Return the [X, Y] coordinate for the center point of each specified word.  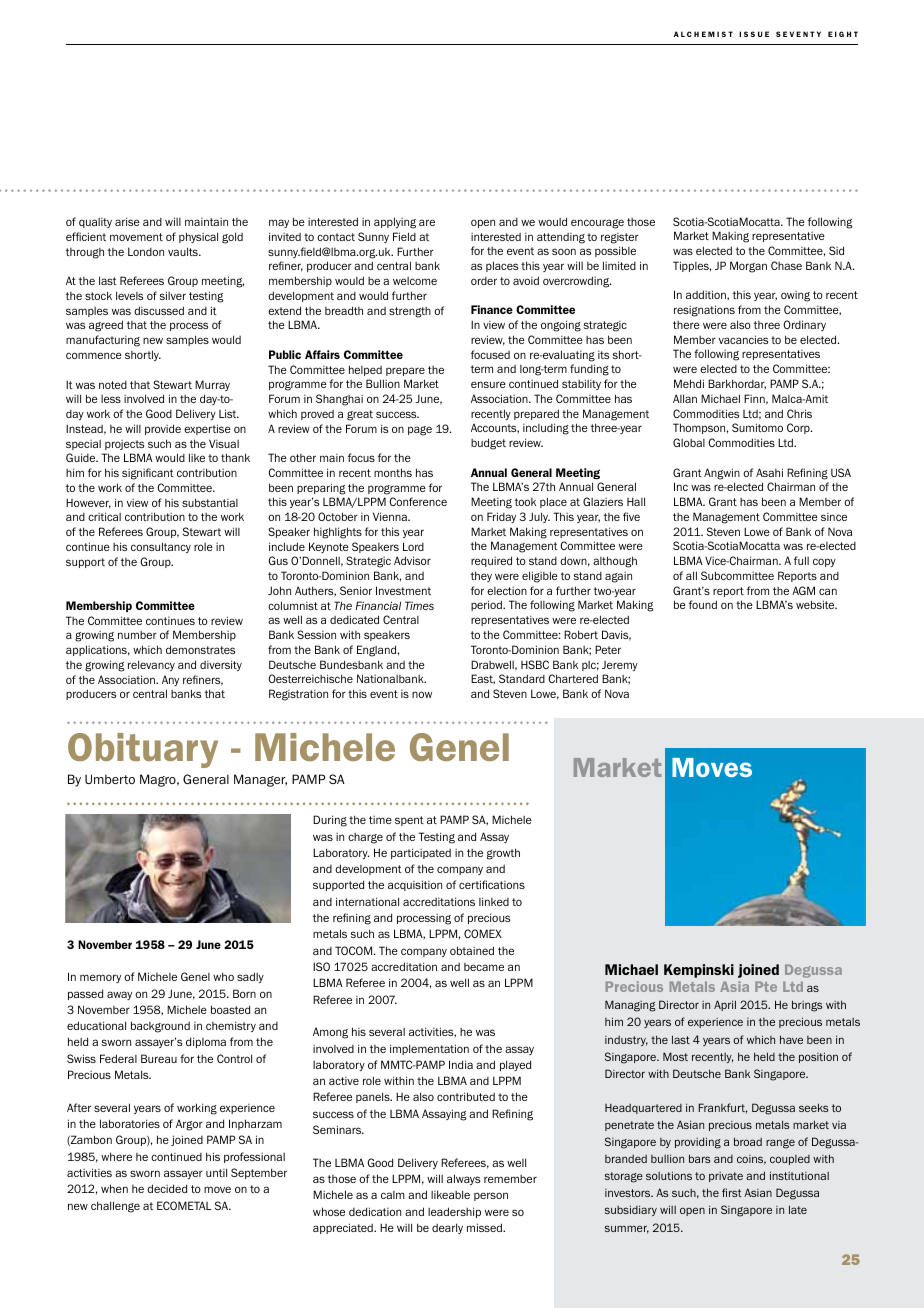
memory [100, 978]
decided [167, 1188]
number [137, 635]
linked [494, 901]
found [703, 604]
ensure [488, 384]
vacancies [743, 339]
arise [127, 221]
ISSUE [754, 34]
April [725, 1005]
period [487, 605]
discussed [159, 310]
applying [395, 223]
